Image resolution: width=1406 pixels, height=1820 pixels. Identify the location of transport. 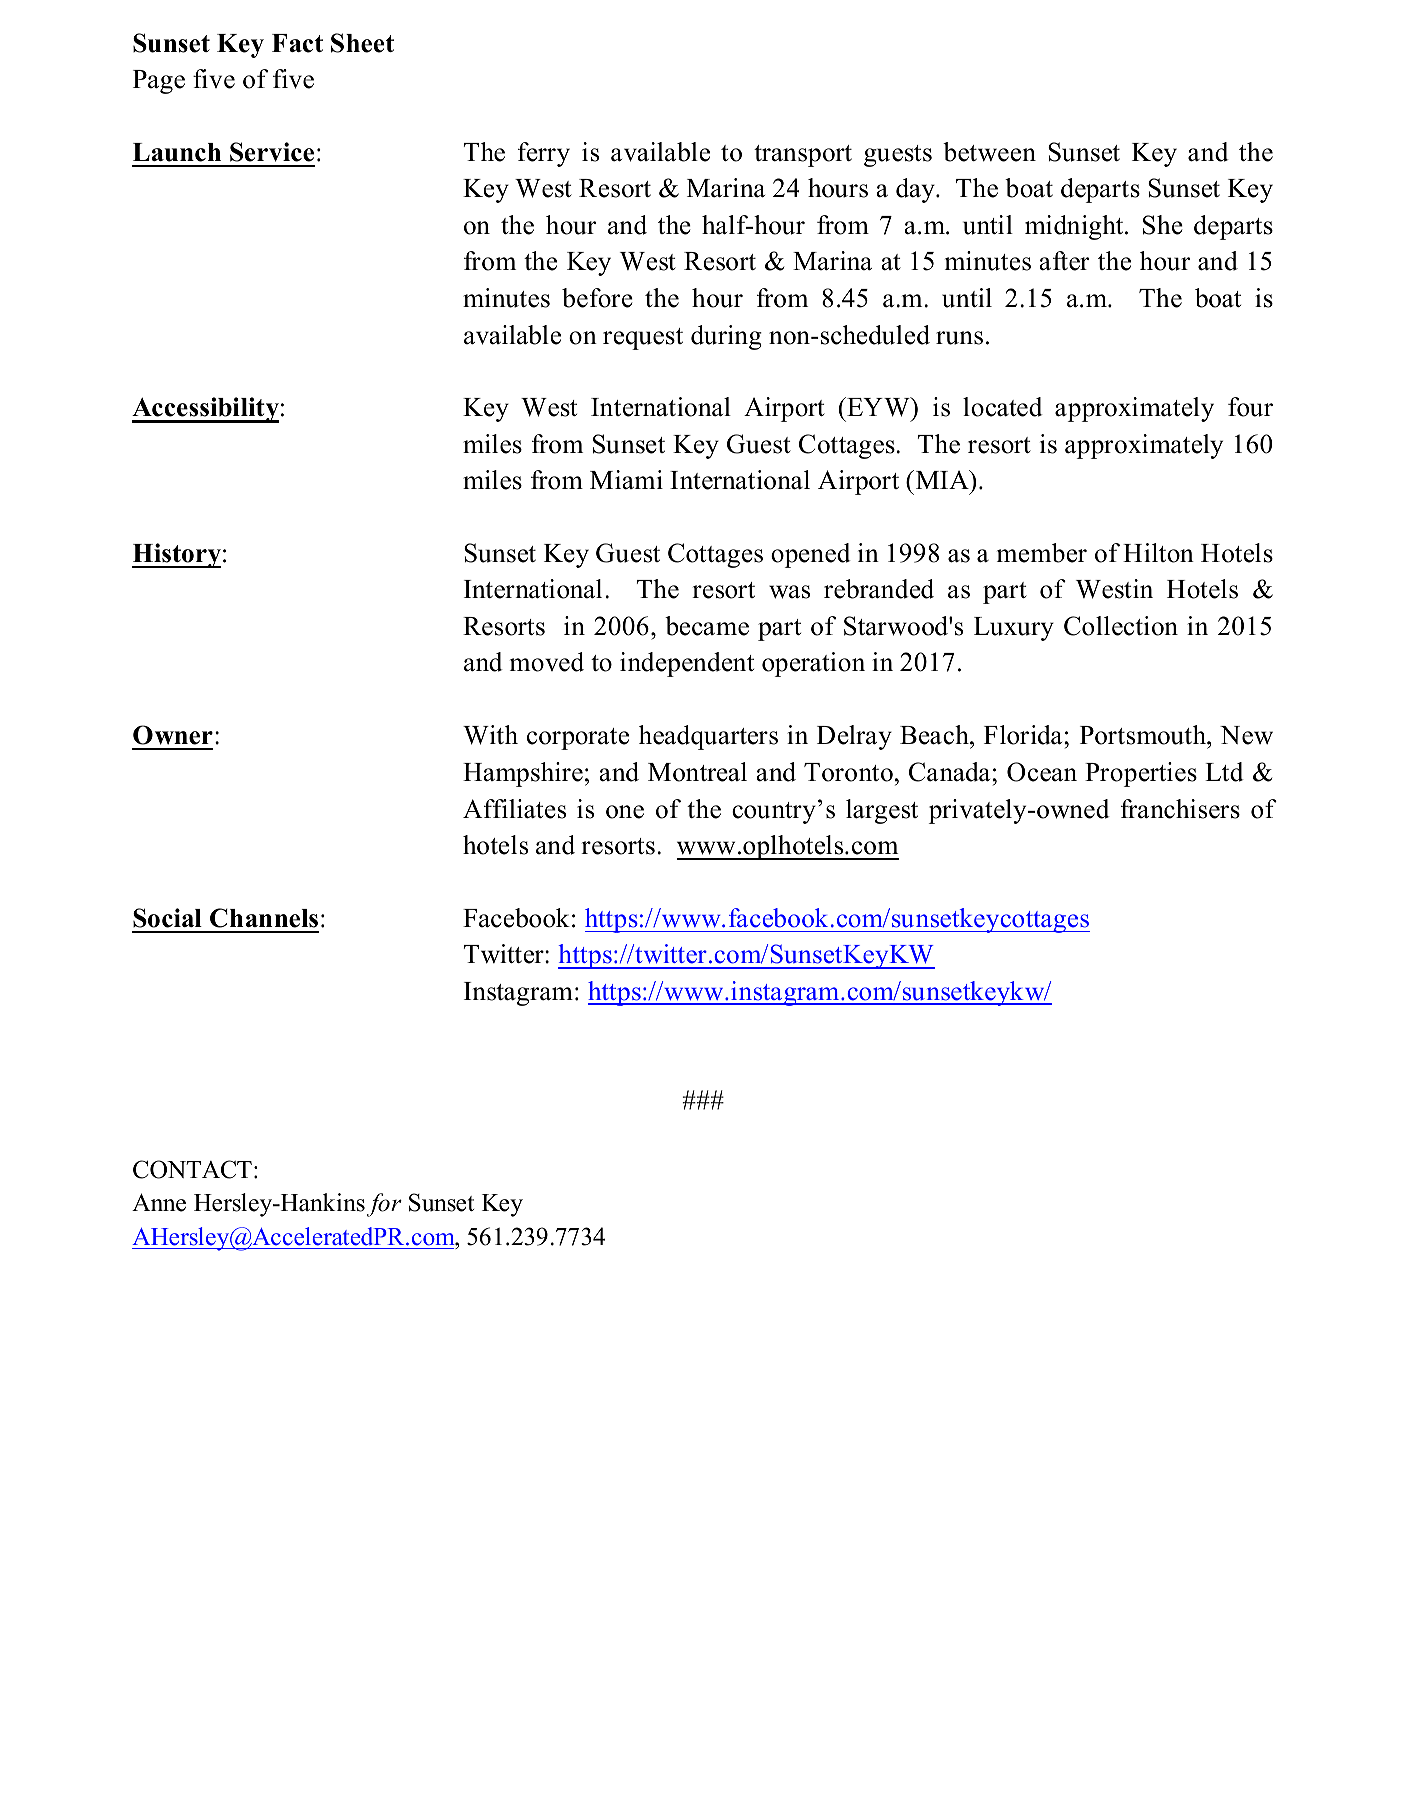
(803, 156).
